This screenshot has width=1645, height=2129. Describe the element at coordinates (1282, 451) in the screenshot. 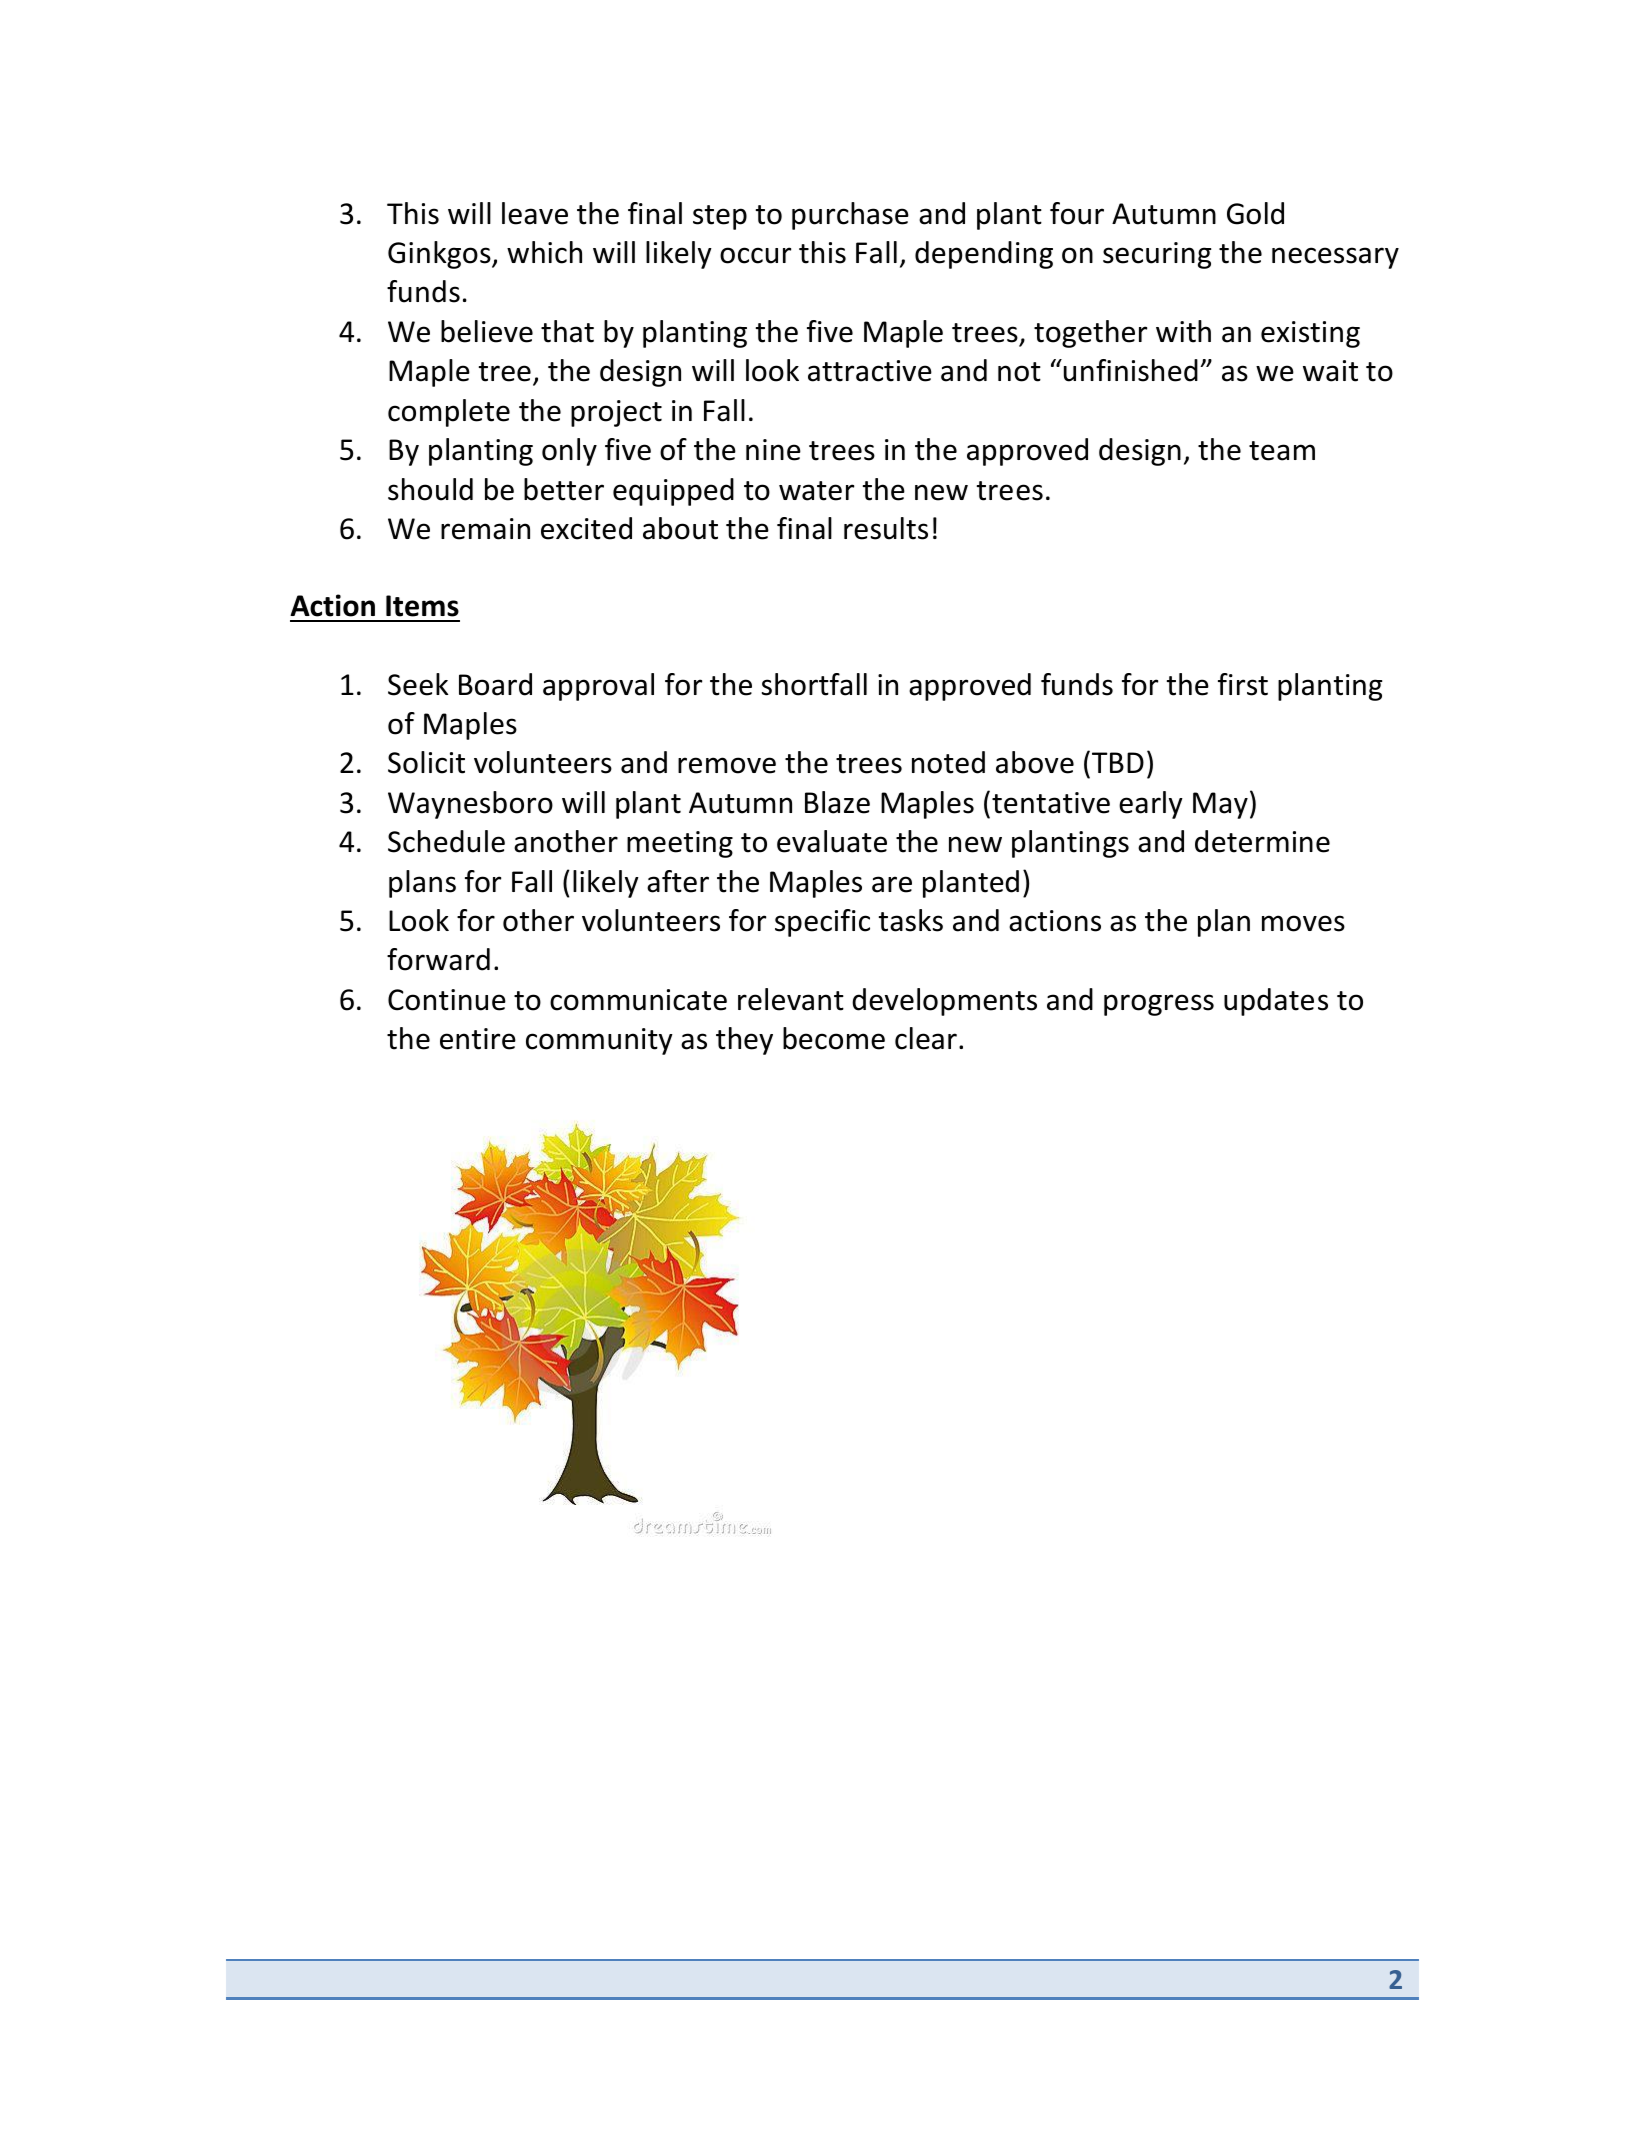

I see `team` at that location.
